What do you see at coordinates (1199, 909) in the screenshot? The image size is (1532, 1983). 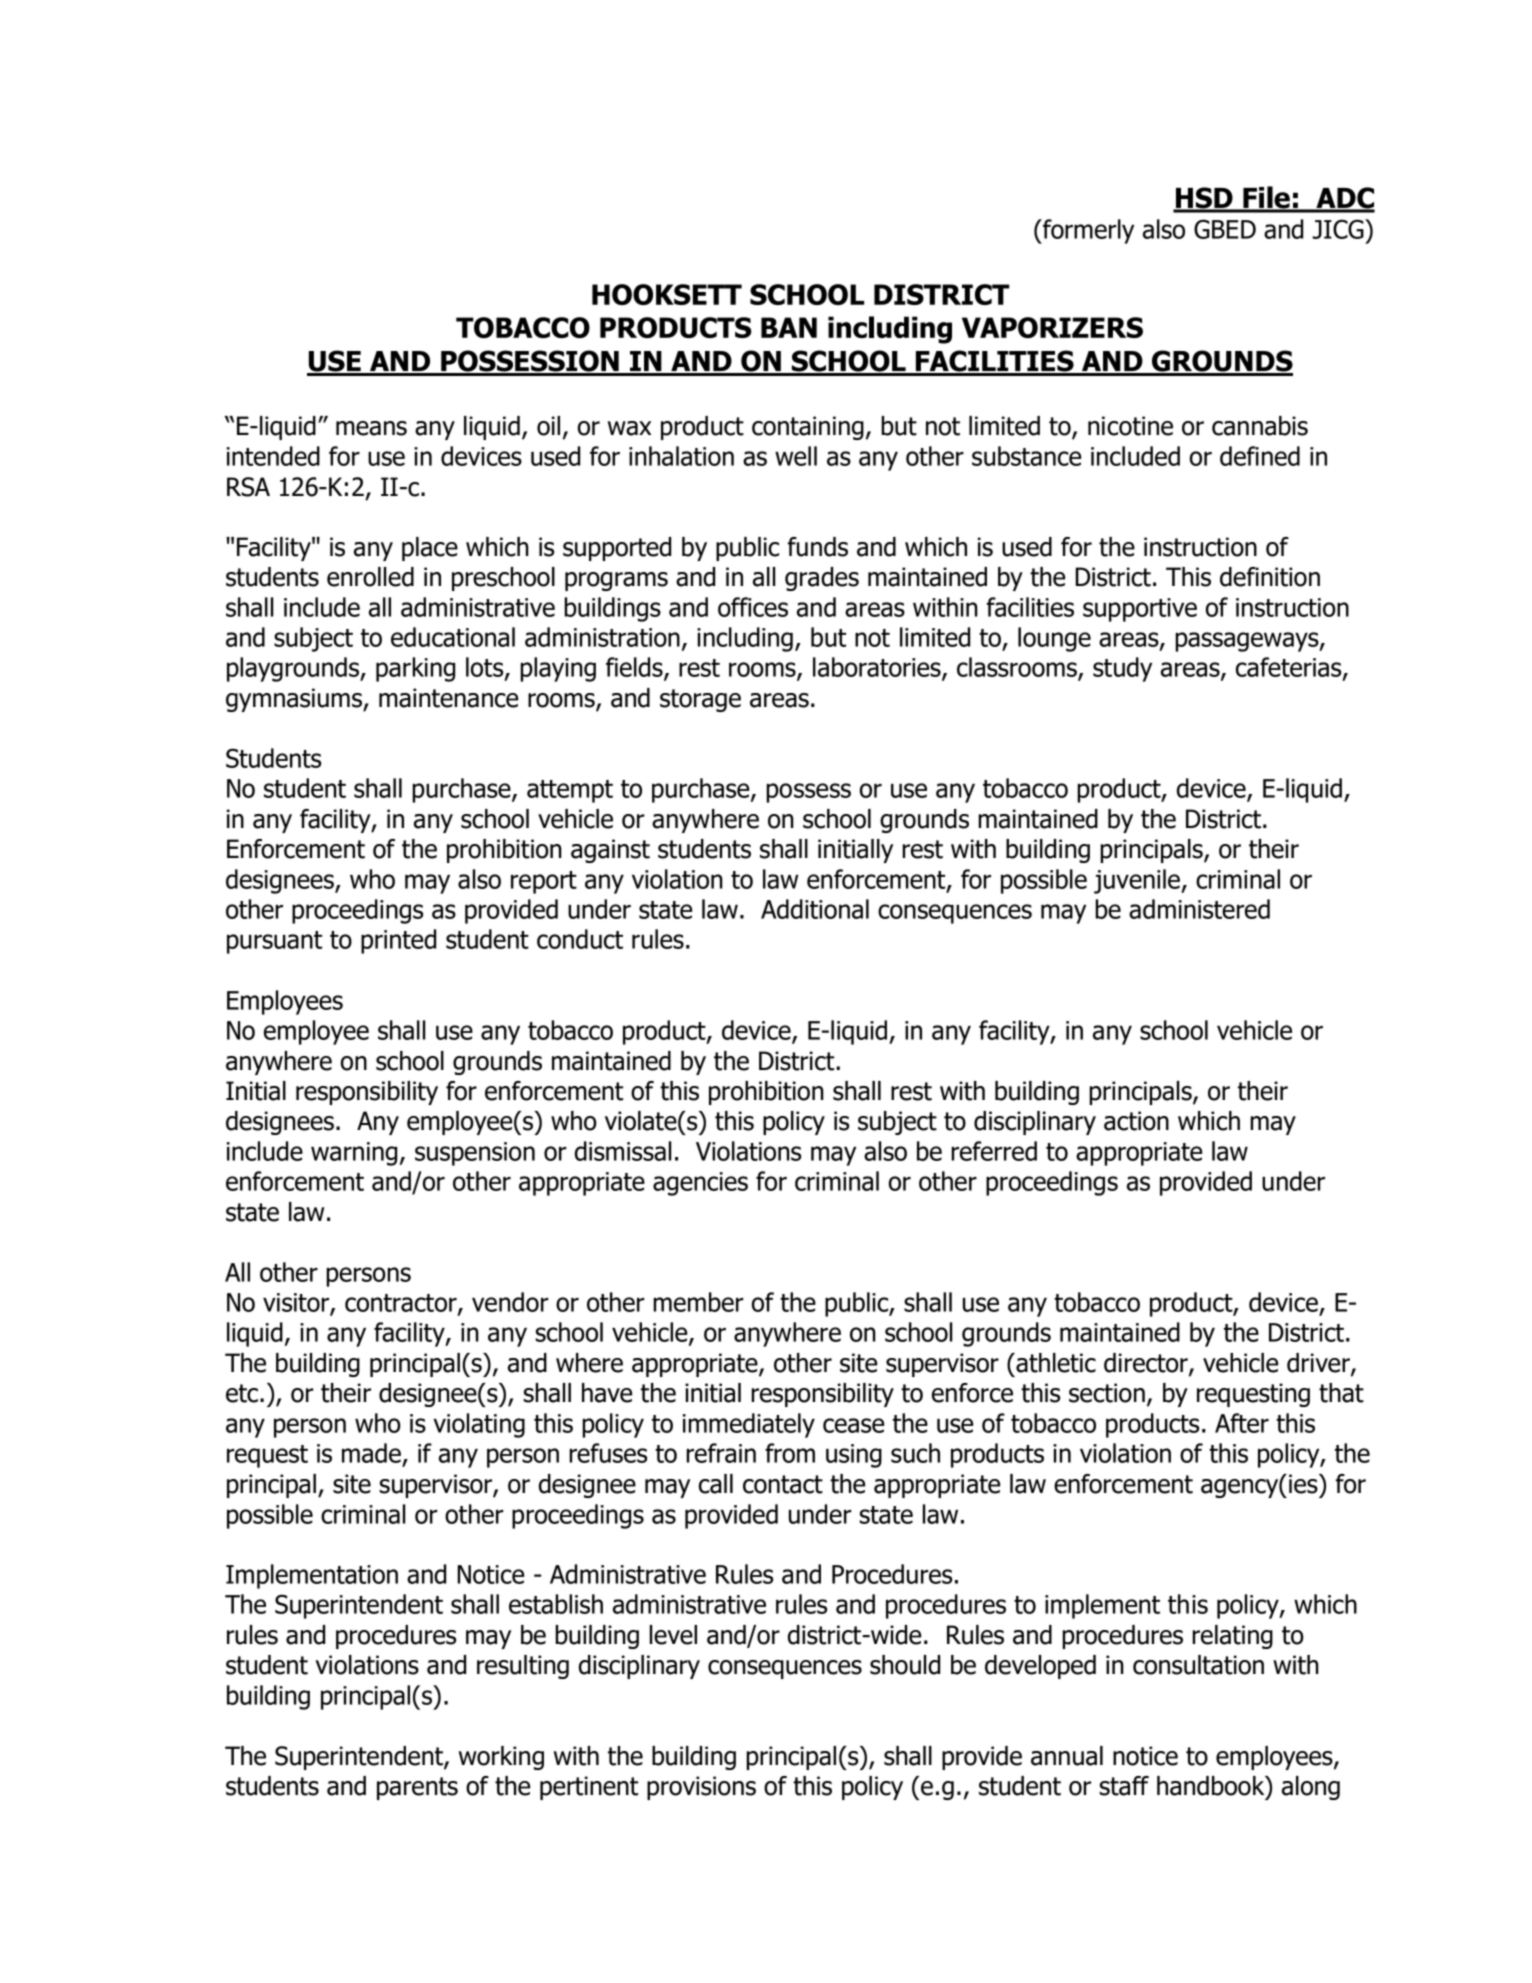 I see `administered` at bounding box center [1199, 909].
